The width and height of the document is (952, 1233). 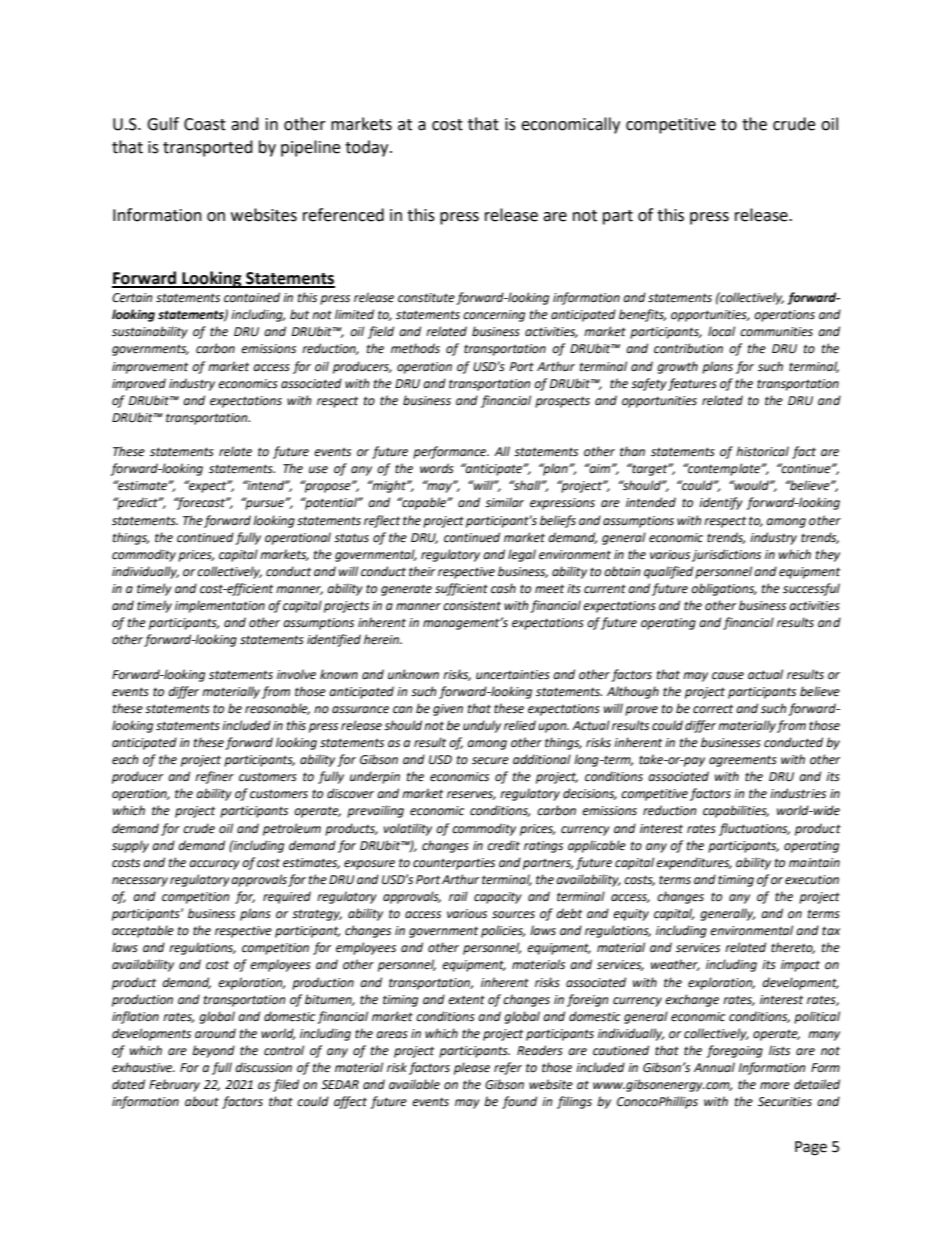 I want to click on expenditures, so click(x=694, y=863).
